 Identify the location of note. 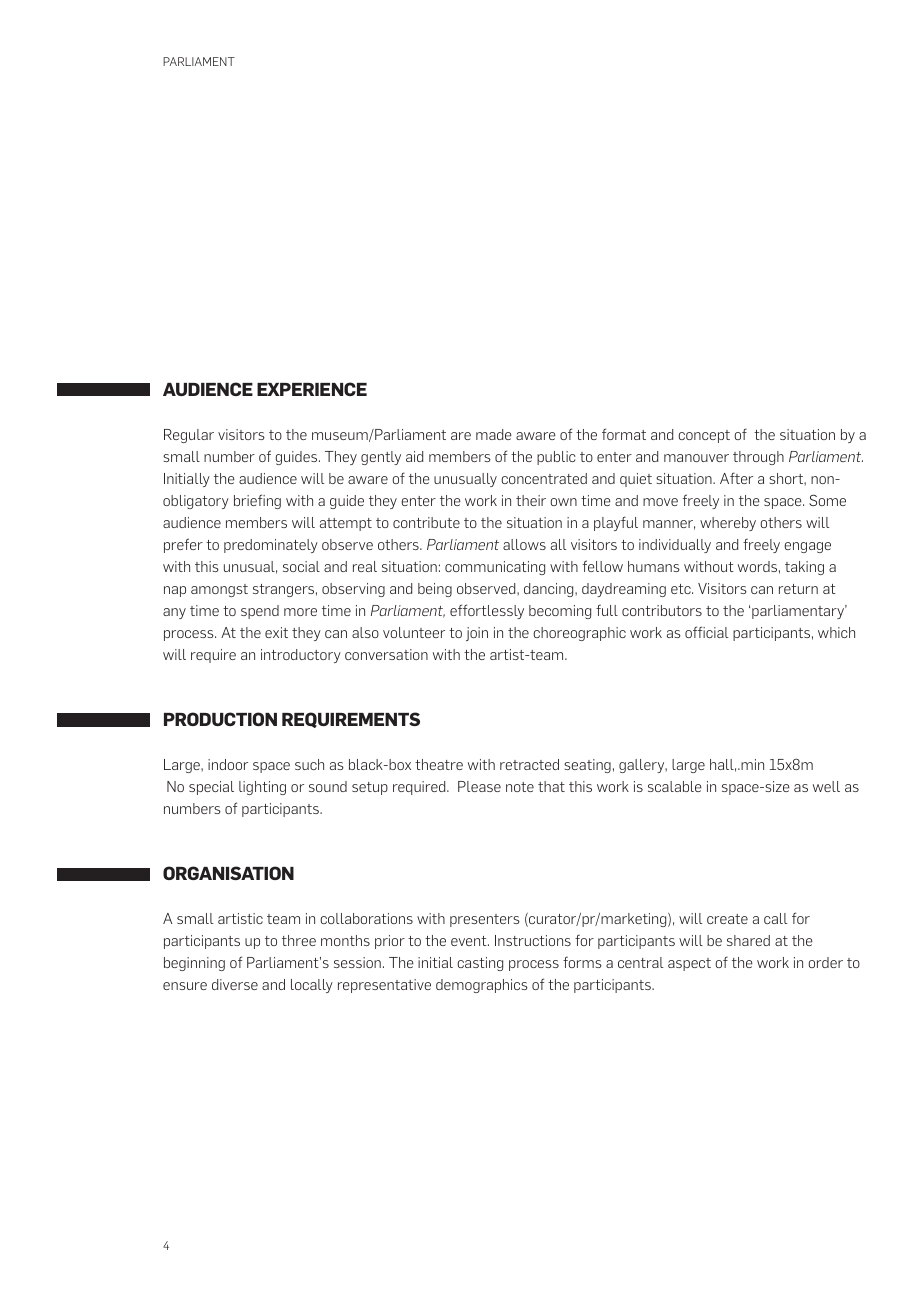
(520, 787).
